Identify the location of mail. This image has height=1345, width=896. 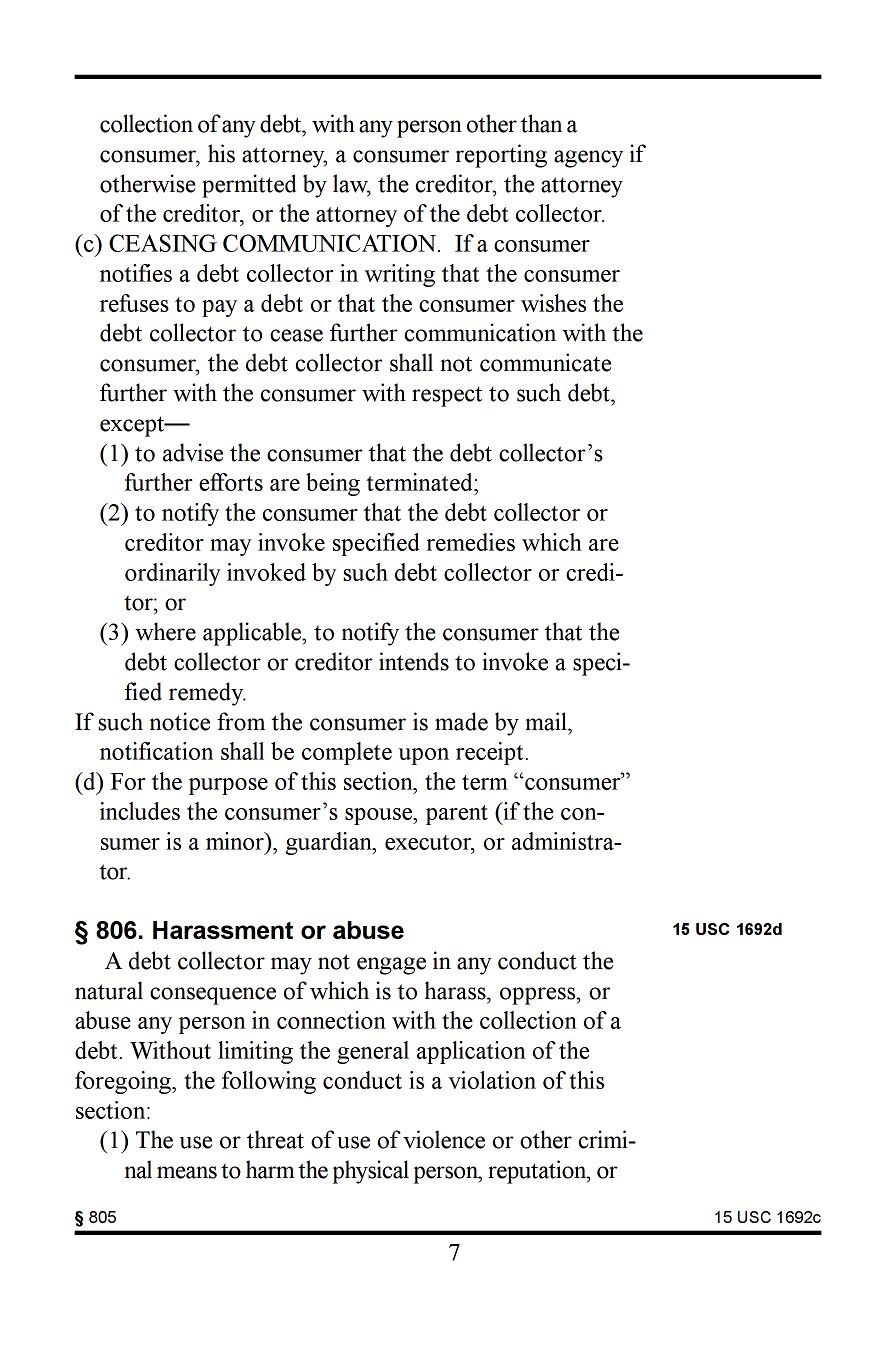
(547, 721).
